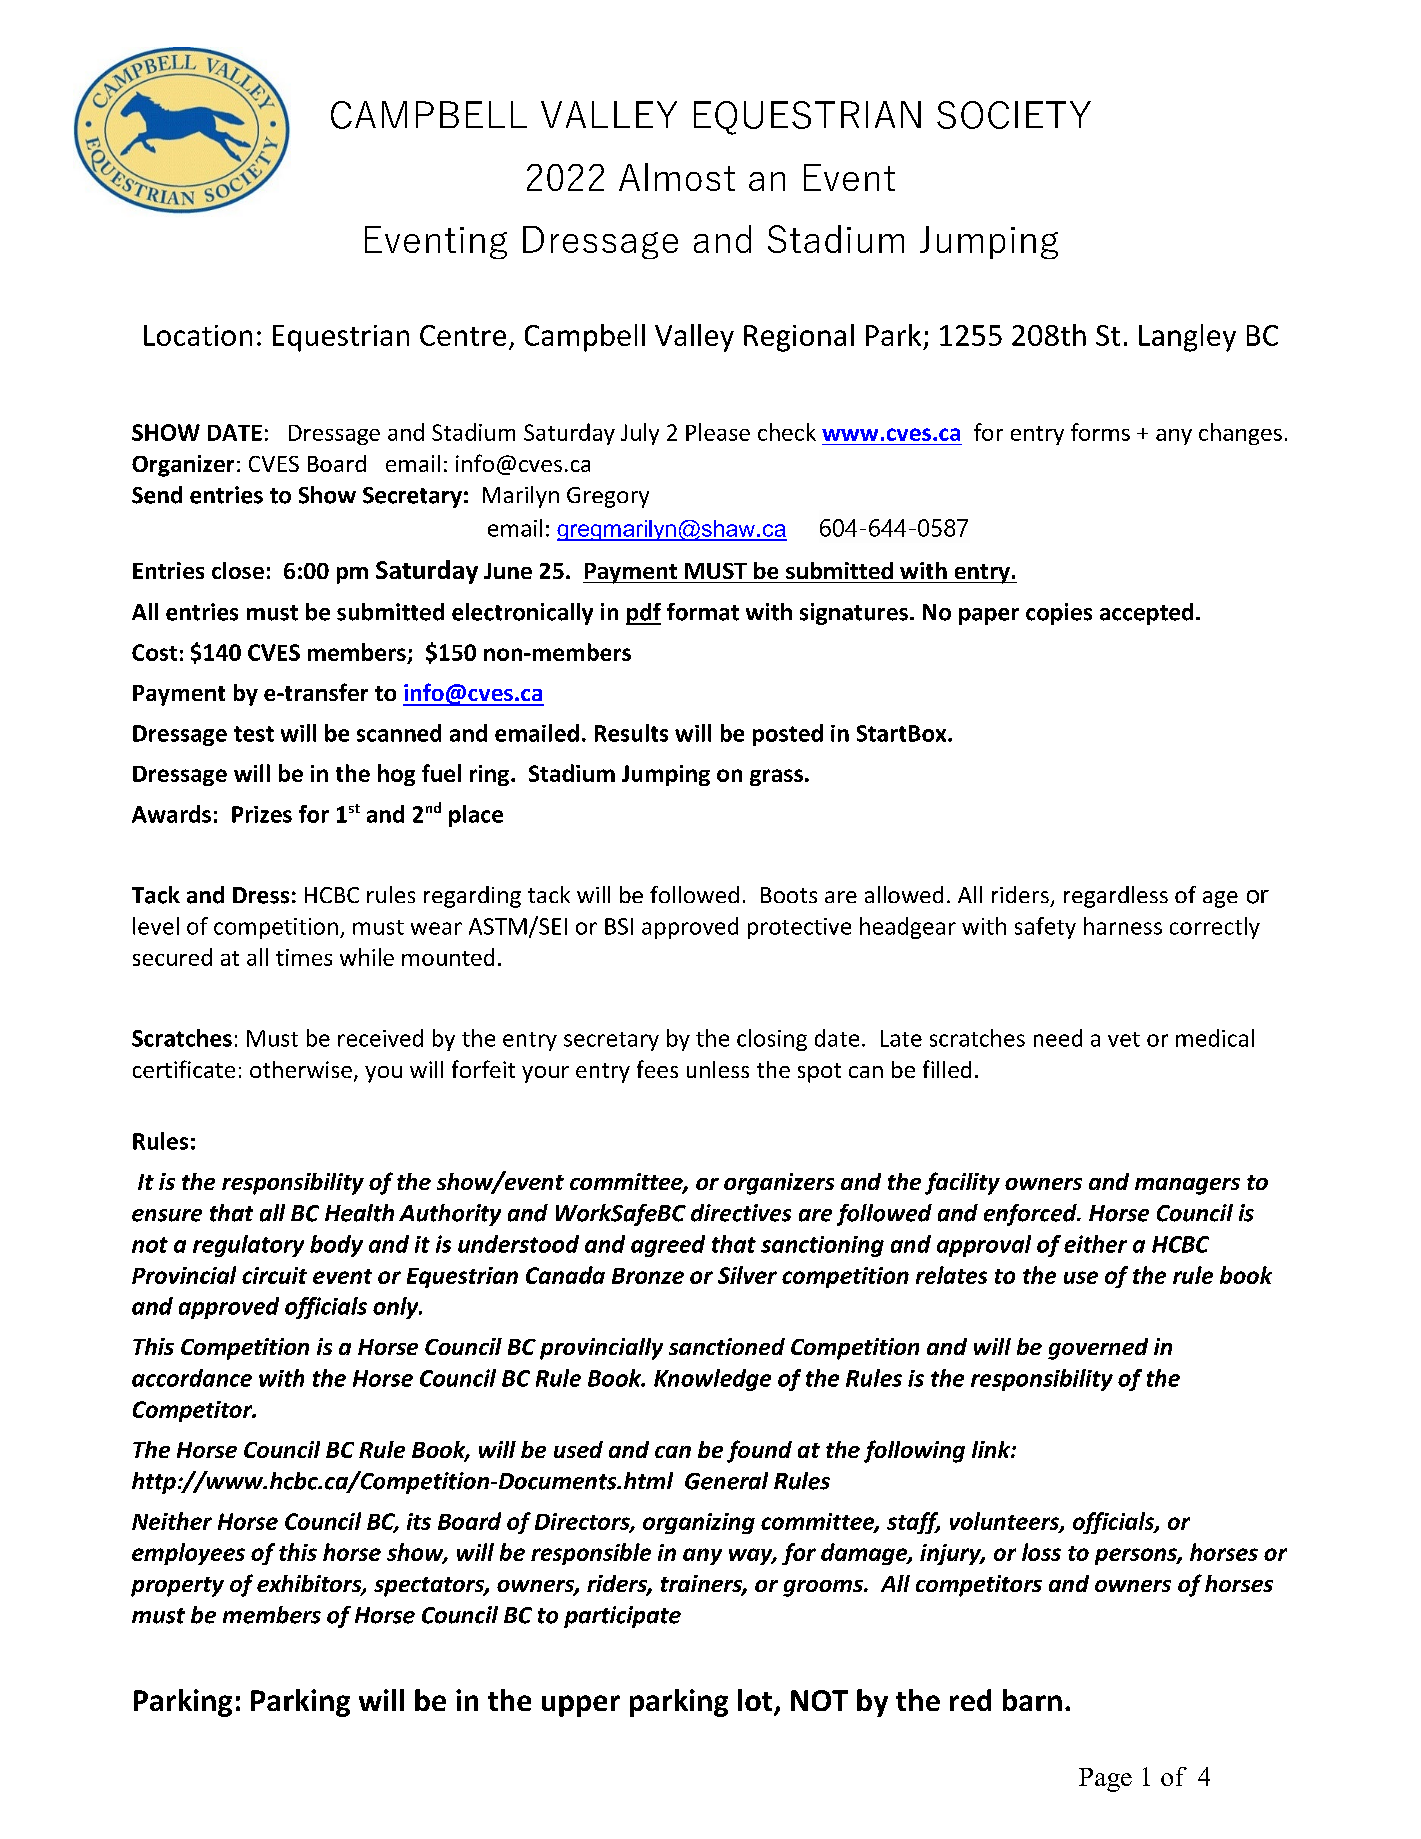 This document has height=1839, width=1421. Describe the element at coordinates (703, 612) in the document. I see `format` at that location.
